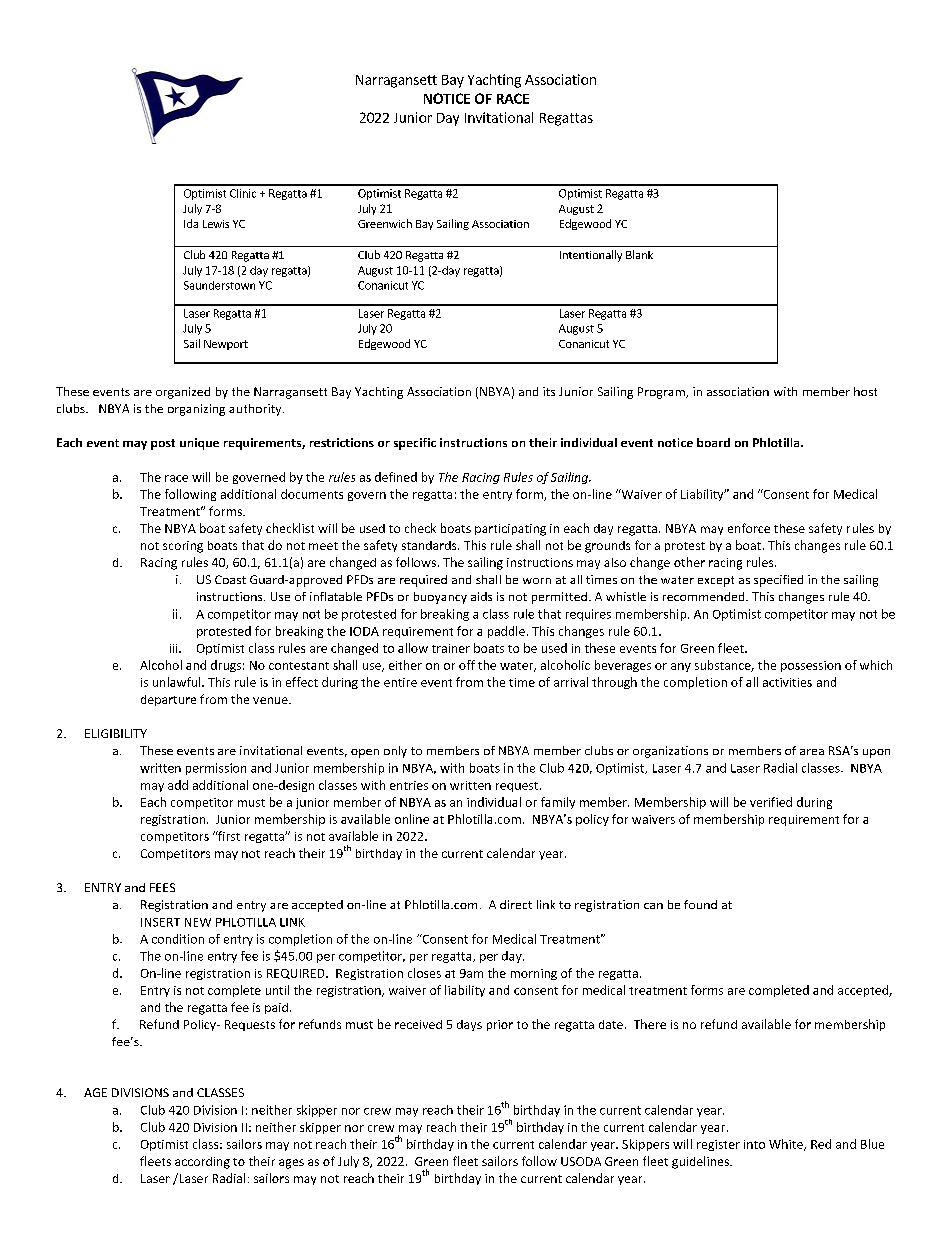 This screenshot has height=1233, width=952. I want to click on activities, so click(787, 682).
